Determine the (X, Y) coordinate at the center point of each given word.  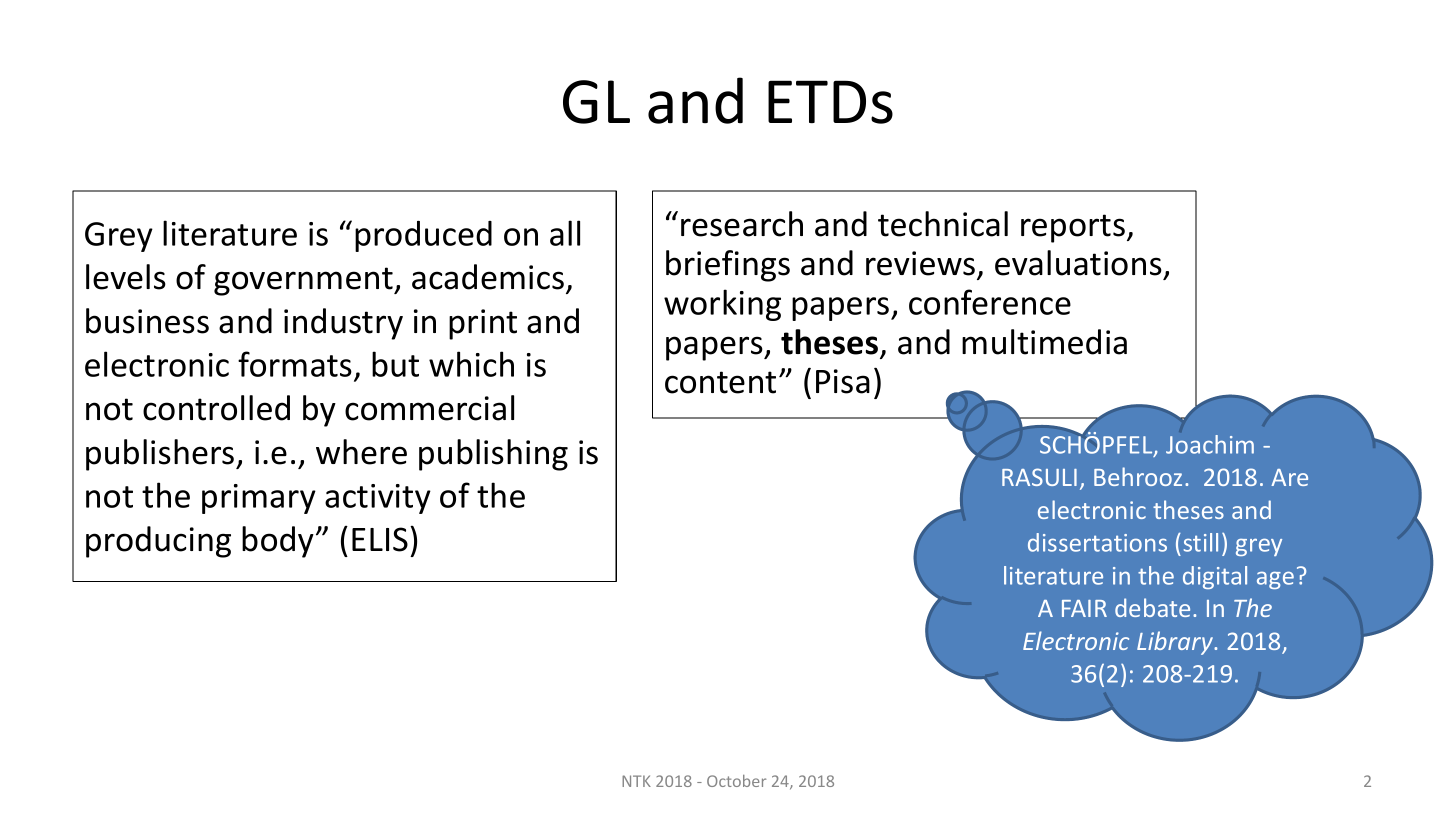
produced (423, 236)
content (720, 382)
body (278, 542)
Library (1176, 643)
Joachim (1210, 444)
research (742, 224)
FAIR (1084, 608)
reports (1073, 228)
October (736, 781)
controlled (216, 408)
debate (1152, 607)
